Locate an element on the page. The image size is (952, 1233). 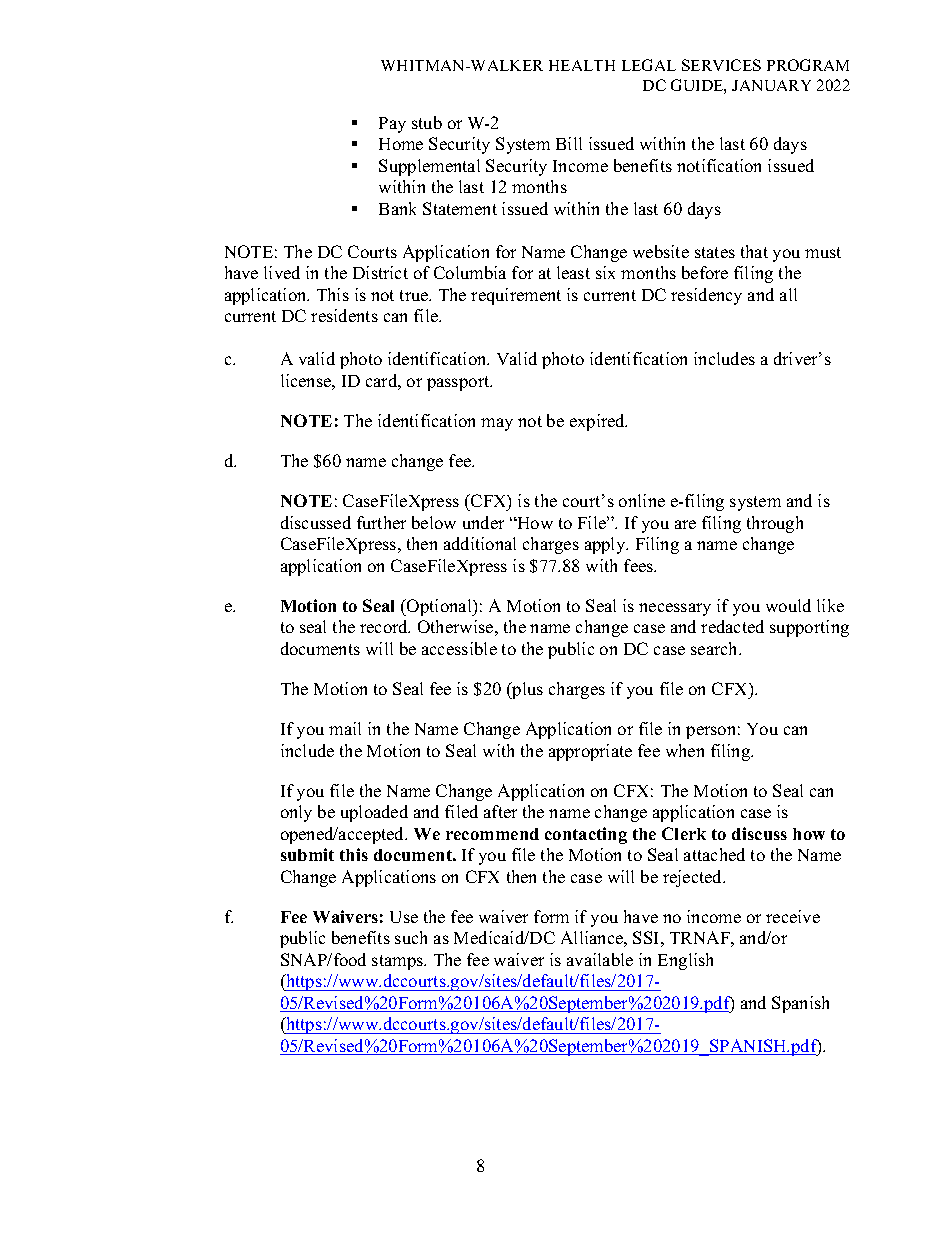
least is located at coordinates (573, 272).
